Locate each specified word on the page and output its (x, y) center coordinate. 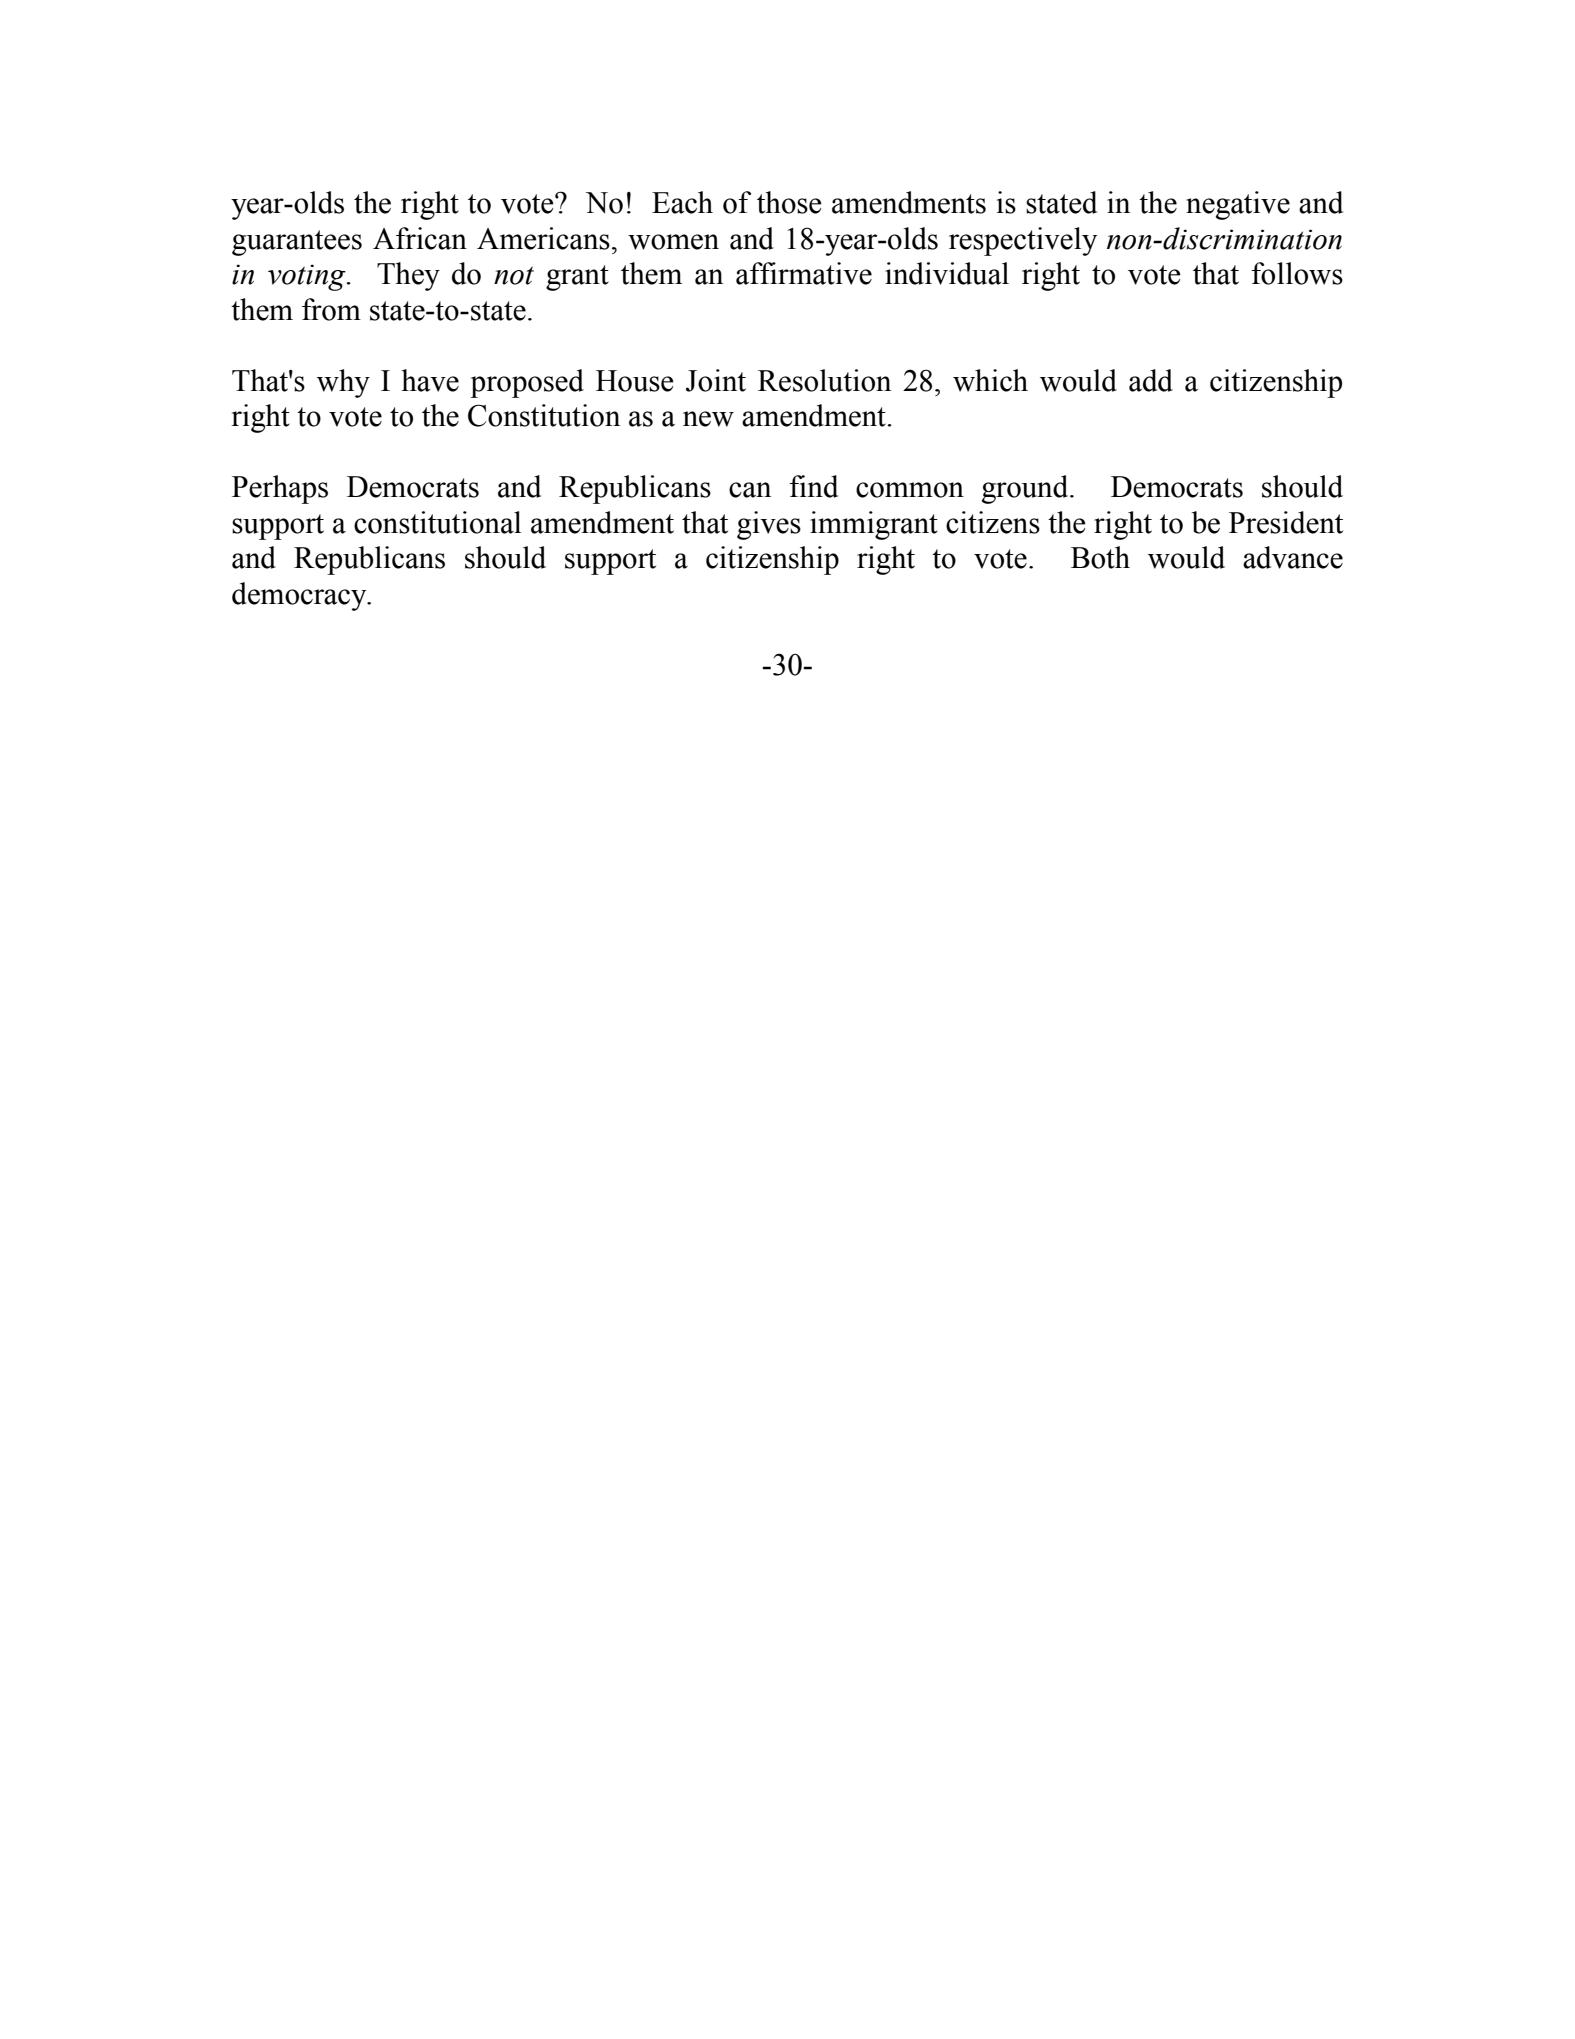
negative (1238, 205)
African (420, 238)
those (789, 202)
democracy (300, 596)
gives (769, 525)
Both (1100, 557)
